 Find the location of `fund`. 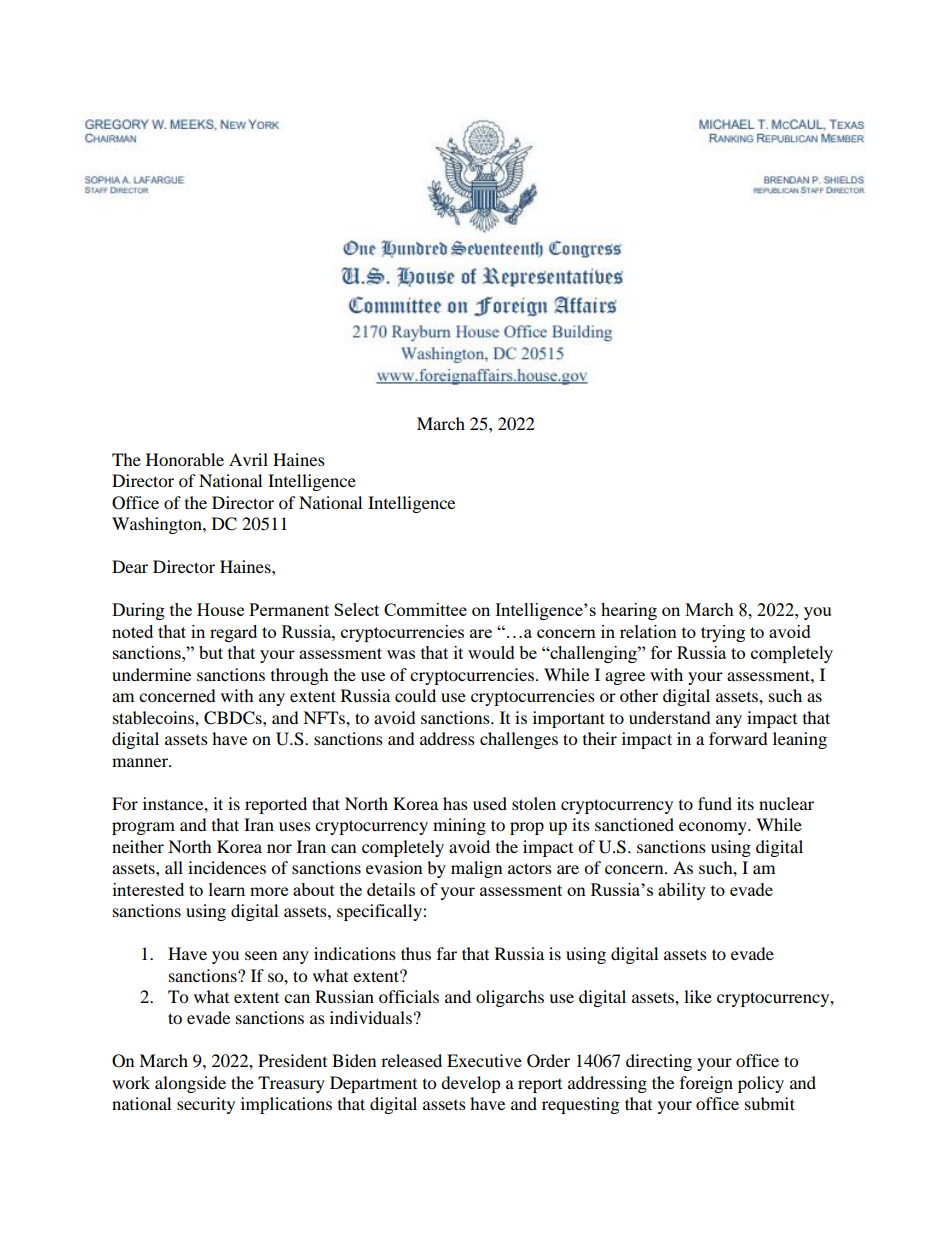

fund is located at coordinates (715, 803).
